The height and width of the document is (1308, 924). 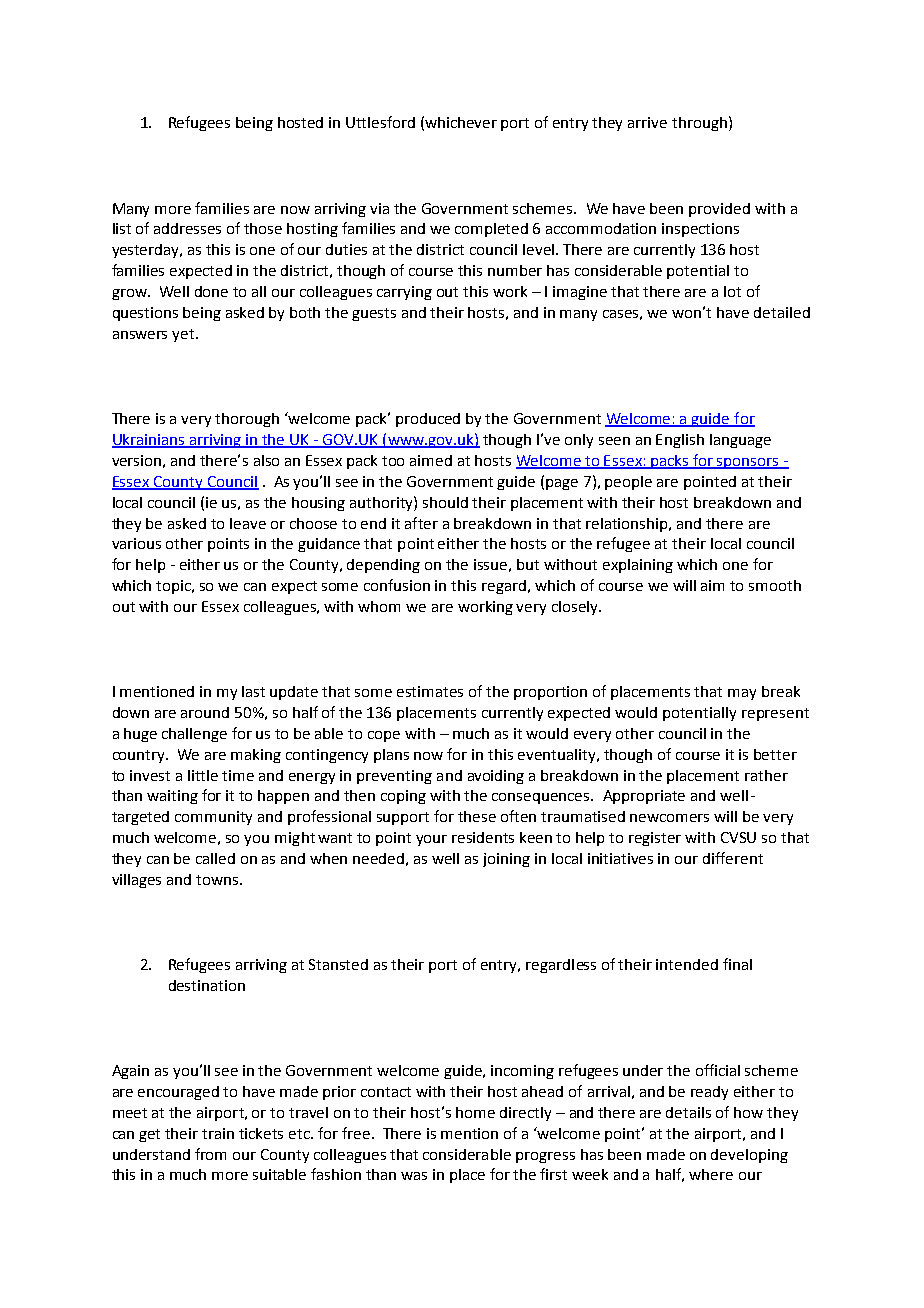 What do you see at coordinates (687, 964) in the document?
I see `intended` at bounding box center [687, 964].
